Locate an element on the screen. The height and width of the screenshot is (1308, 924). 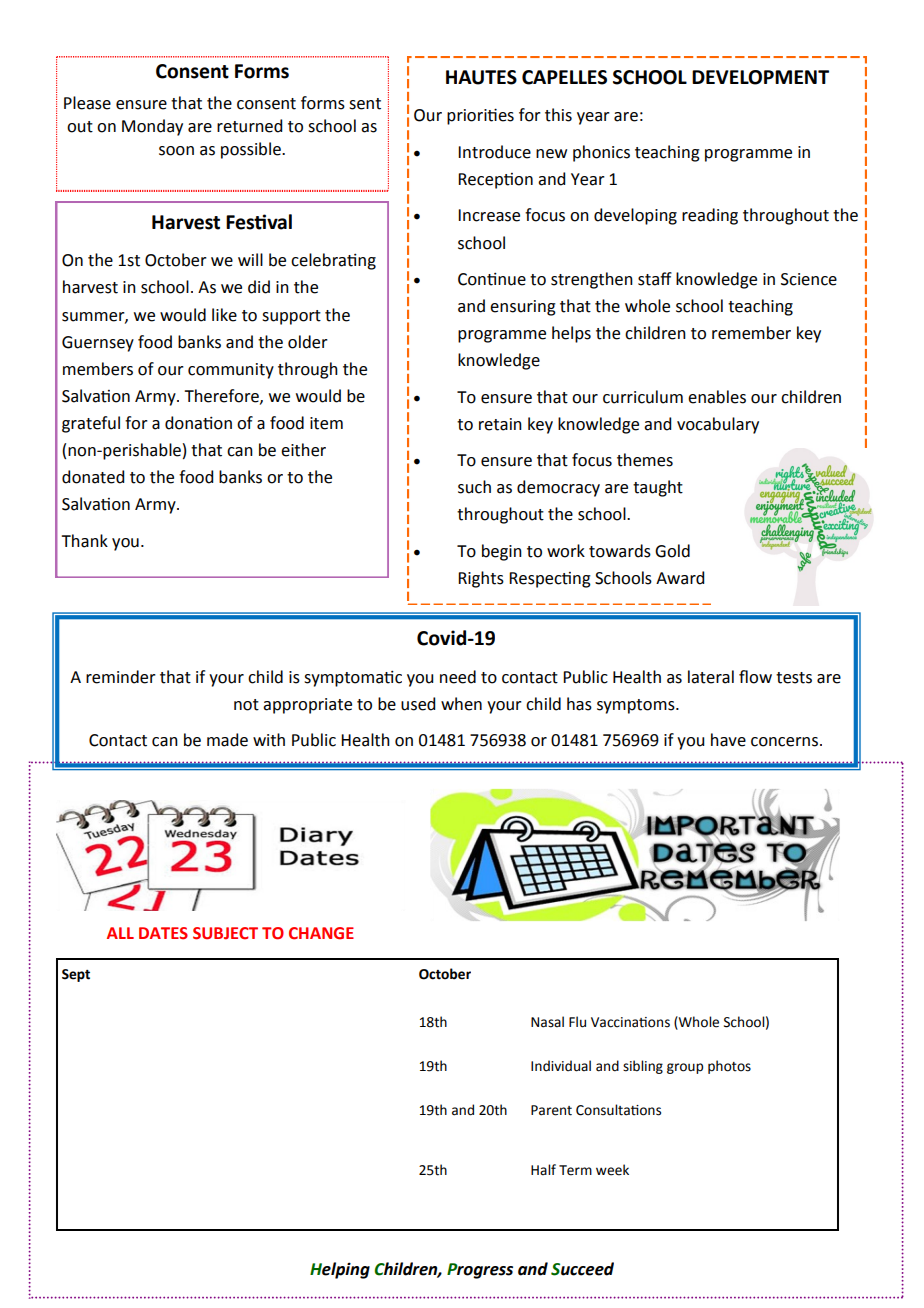
lateral is located at coordinates (711, 677).
